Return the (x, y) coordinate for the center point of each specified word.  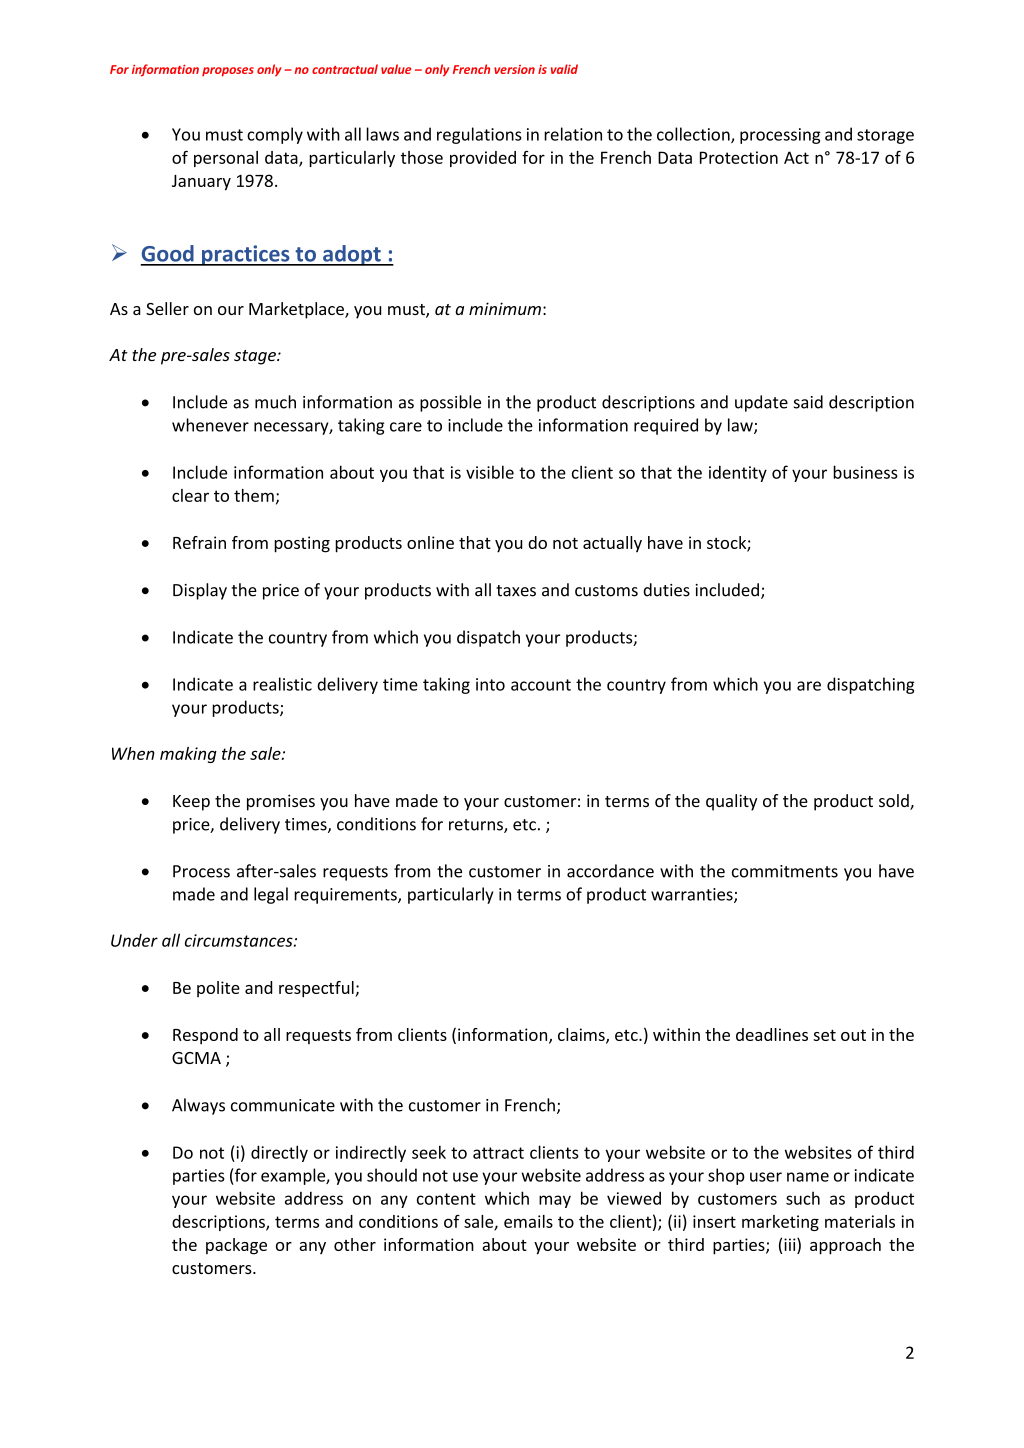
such (803, 1198)
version (514, 69)
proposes (228, 72)
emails (528, 1221)
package (236, 1246)
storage (885, 136)
